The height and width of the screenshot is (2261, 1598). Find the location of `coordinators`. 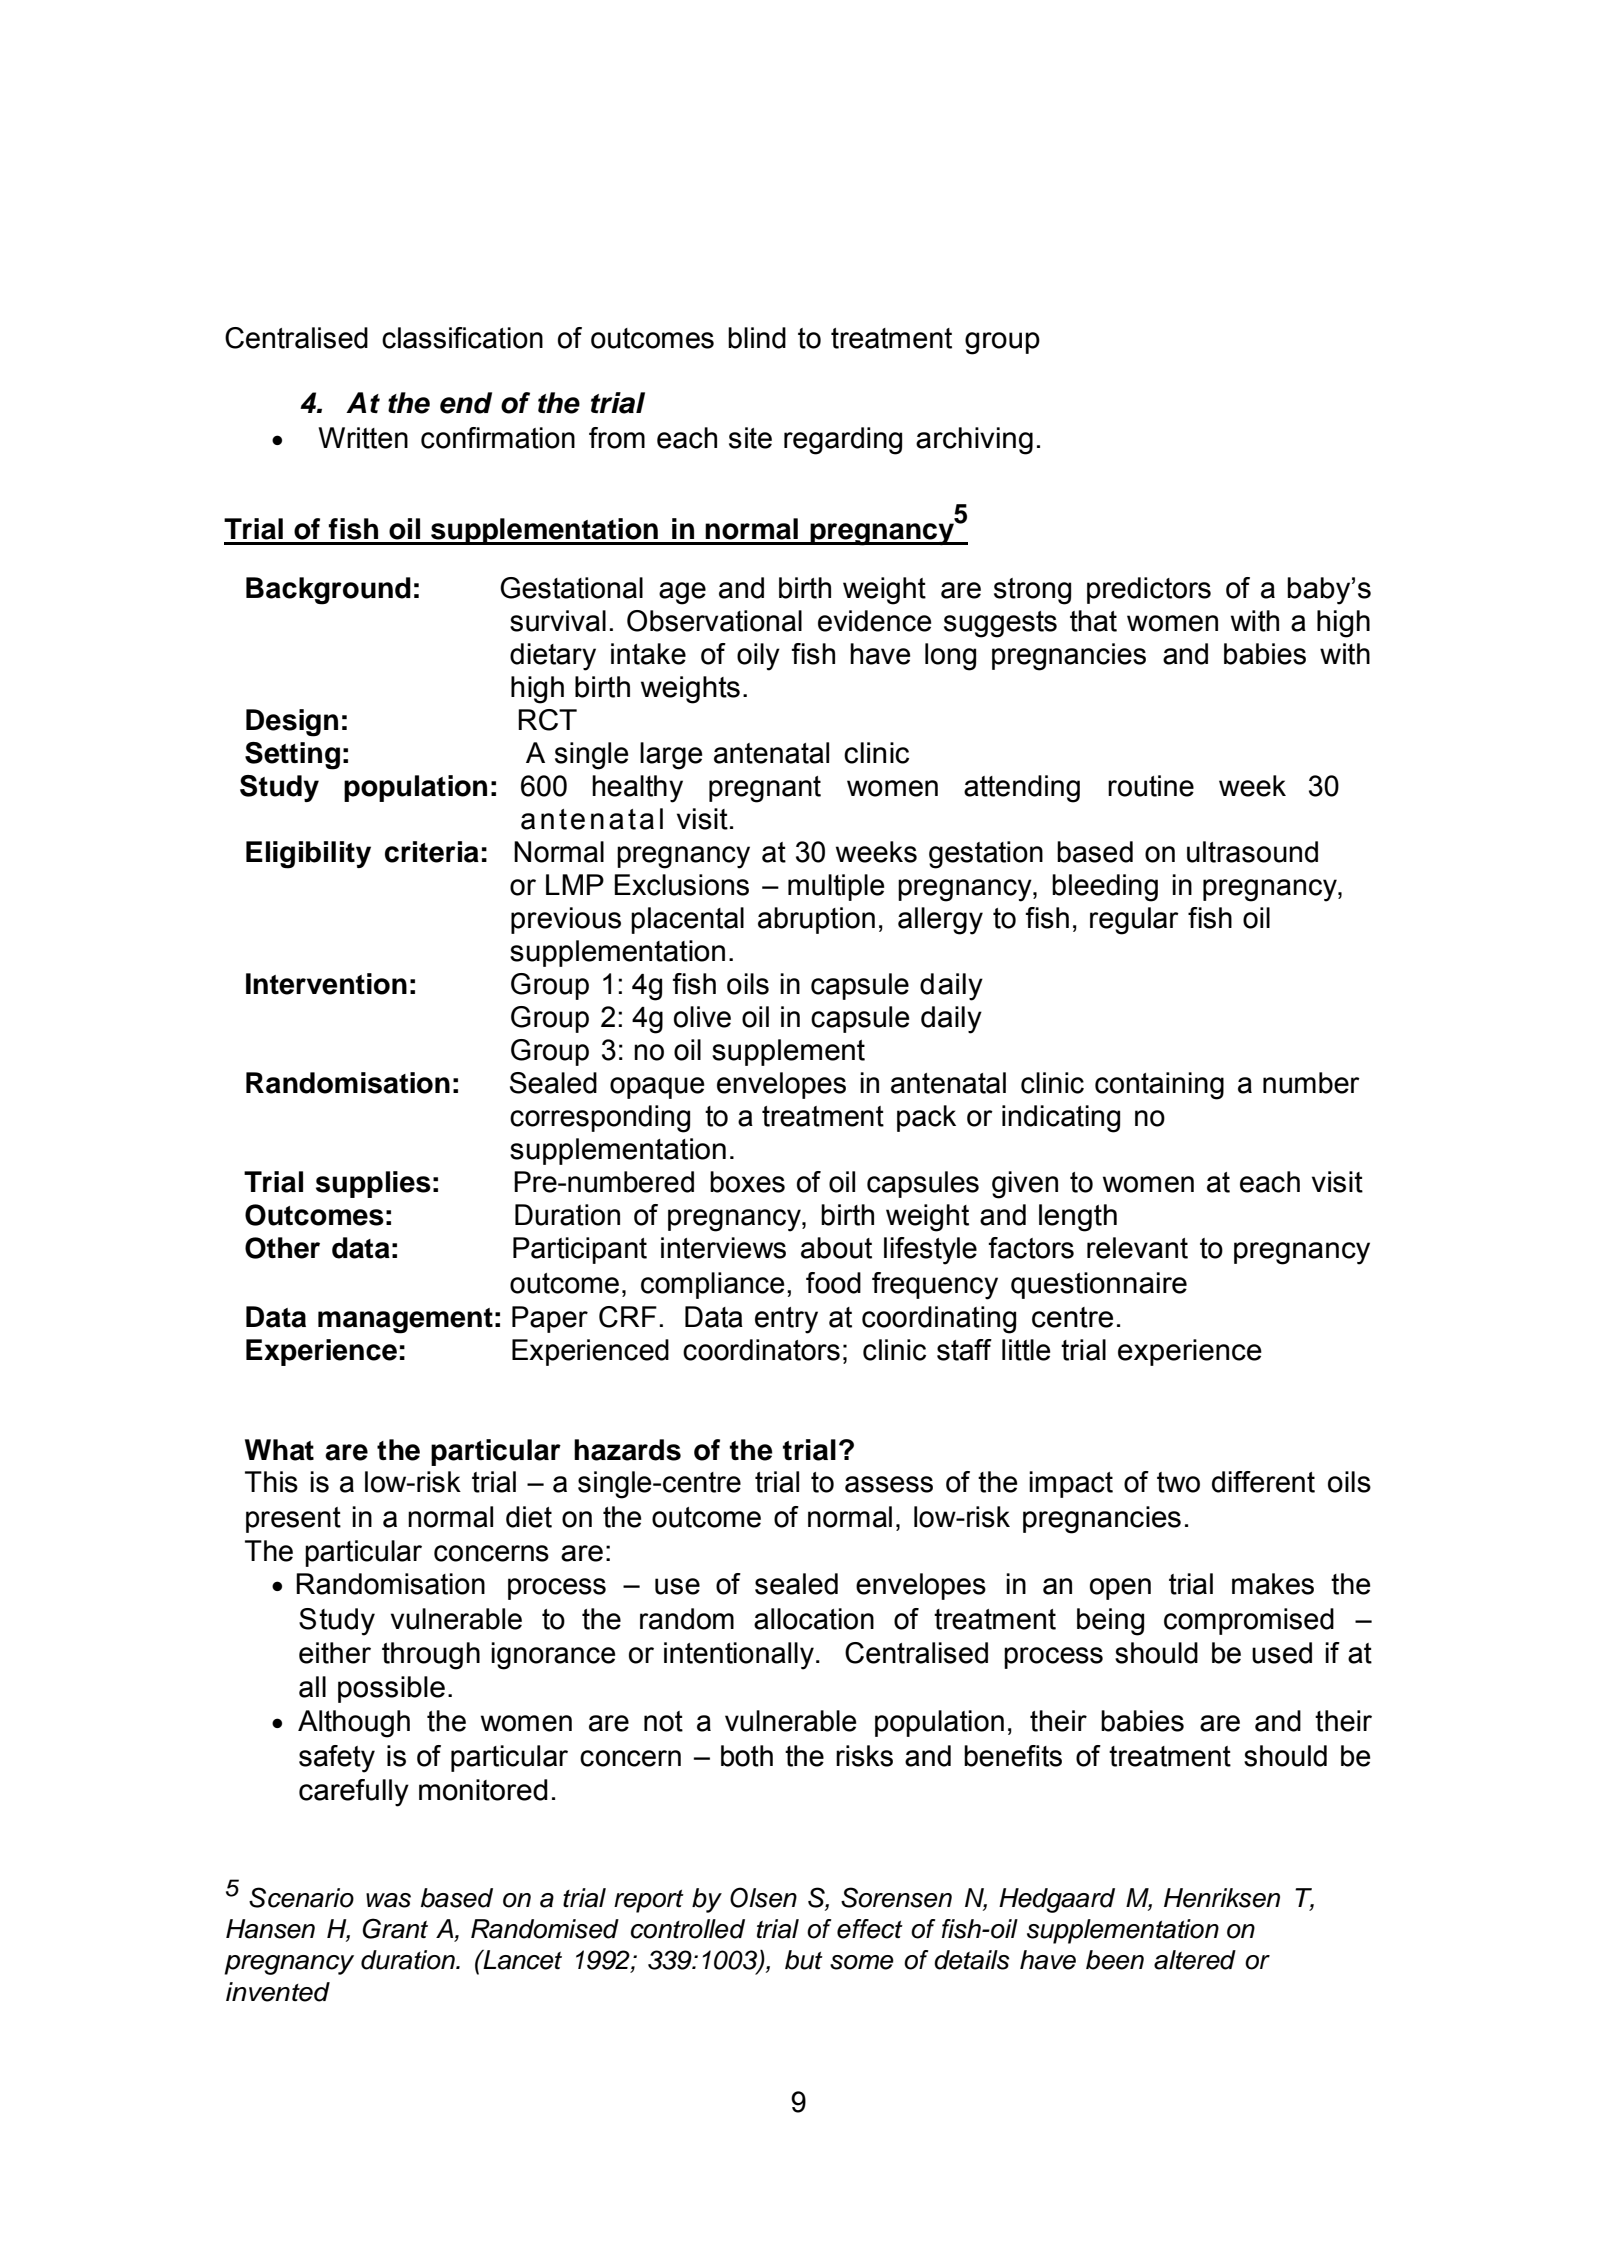

coordinators is located at coordinates (761, 1350).
